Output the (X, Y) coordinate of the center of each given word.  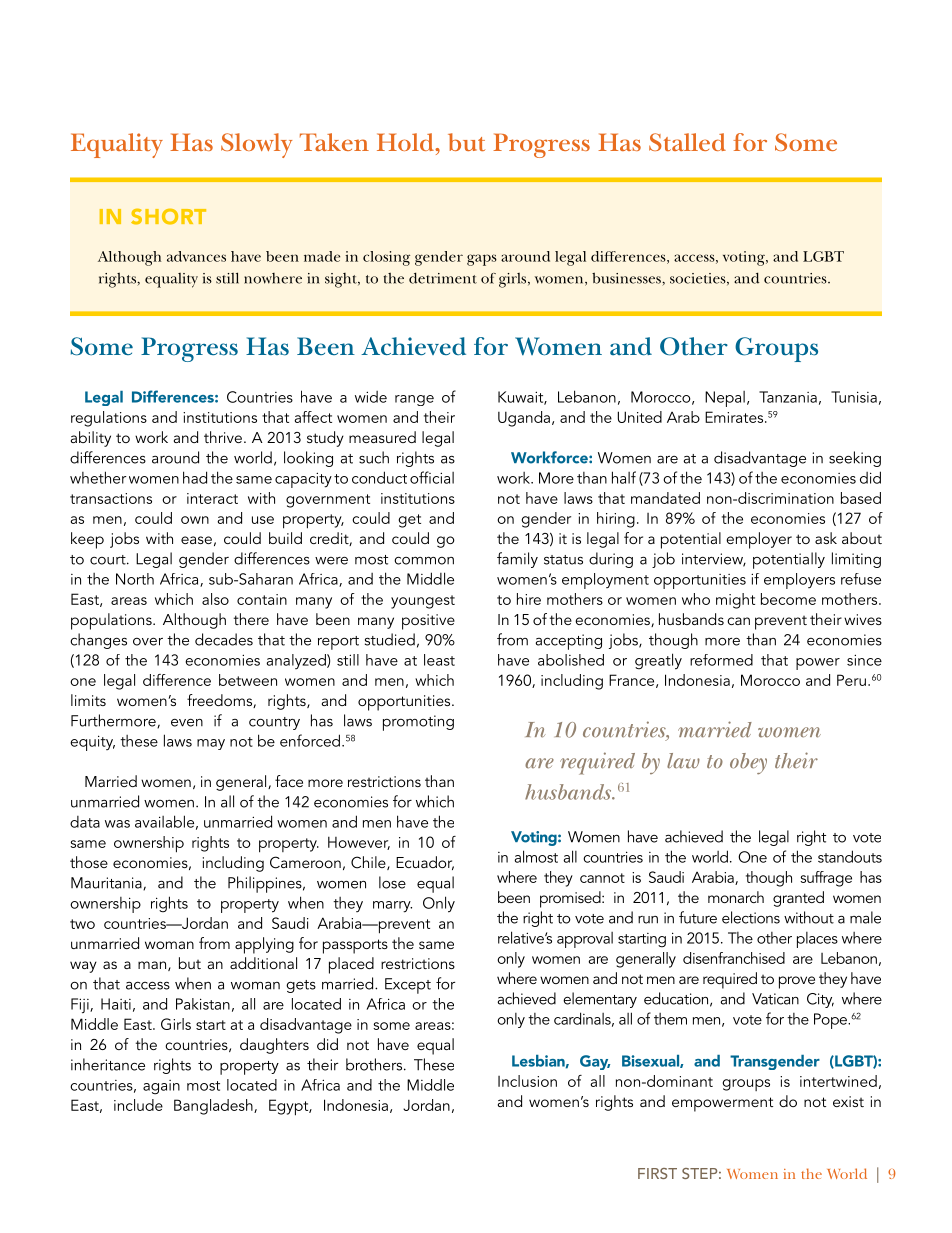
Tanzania (788, 397)
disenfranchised (734, 958)
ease (196, 540)
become (788, 599)
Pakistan (203, 1004)
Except (408, 986)
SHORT (168, 217)
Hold (406, 142)
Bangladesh (214, 1107)
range (414, 400)
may (211, 744)
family (517, 560)
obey (748, 763)
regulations (109, 419)
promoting (418, 723)
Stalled (687, 142)
